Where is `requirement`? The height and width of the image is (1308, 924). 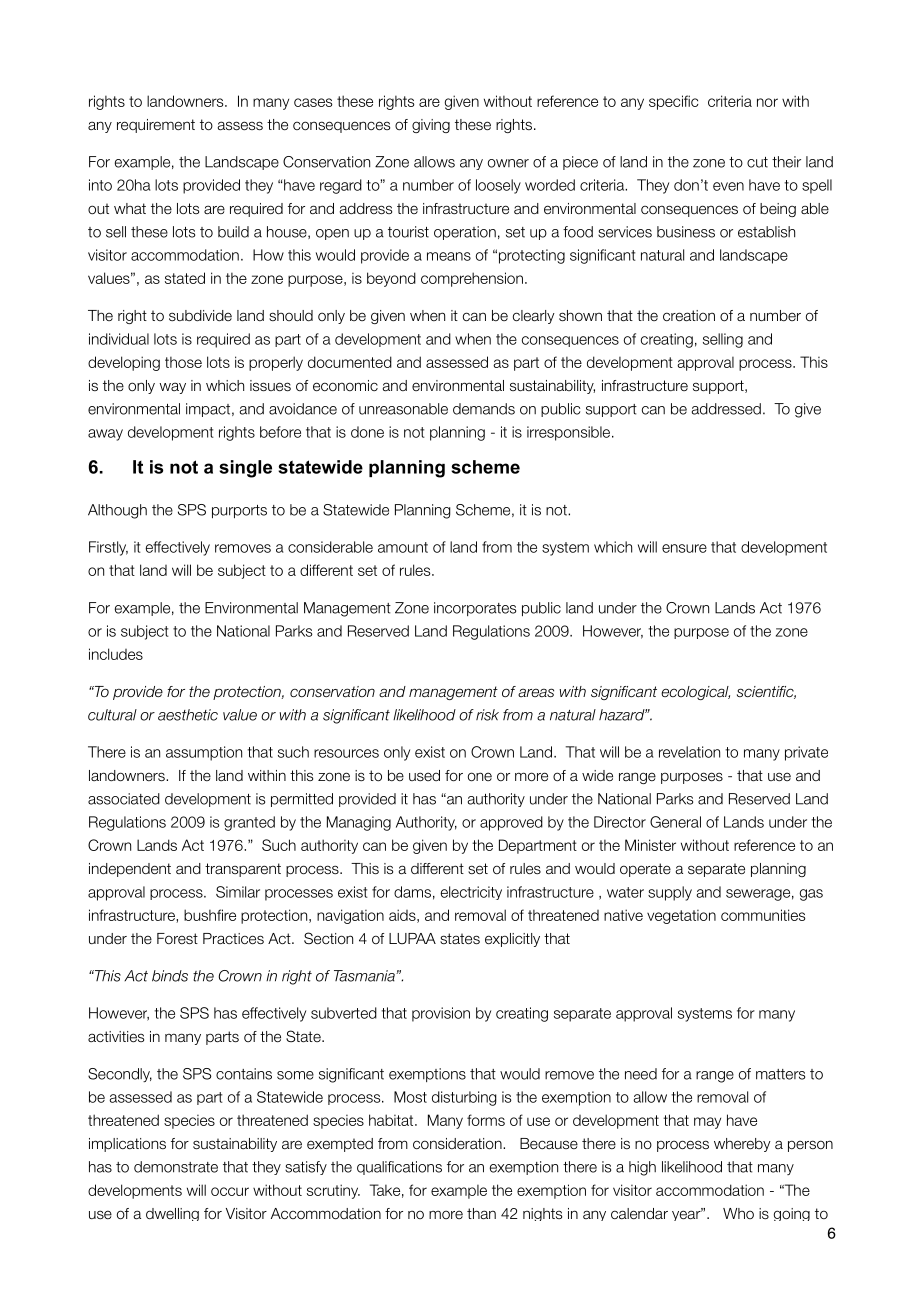 requirement is located at coordinates (156, 126).
